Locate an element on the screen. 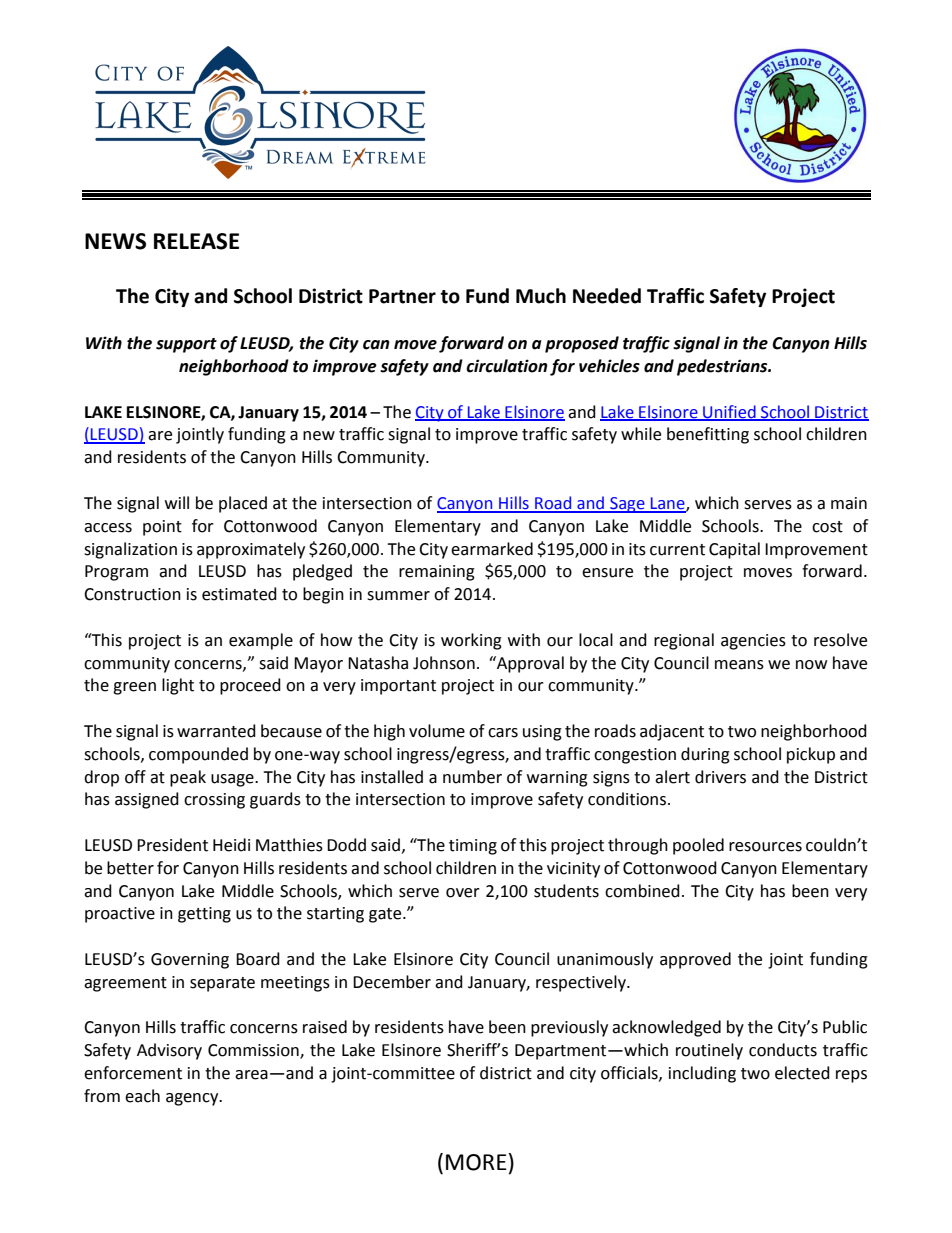 The image size is (952, 1233). agencies is located at coordinates (753, 642).
